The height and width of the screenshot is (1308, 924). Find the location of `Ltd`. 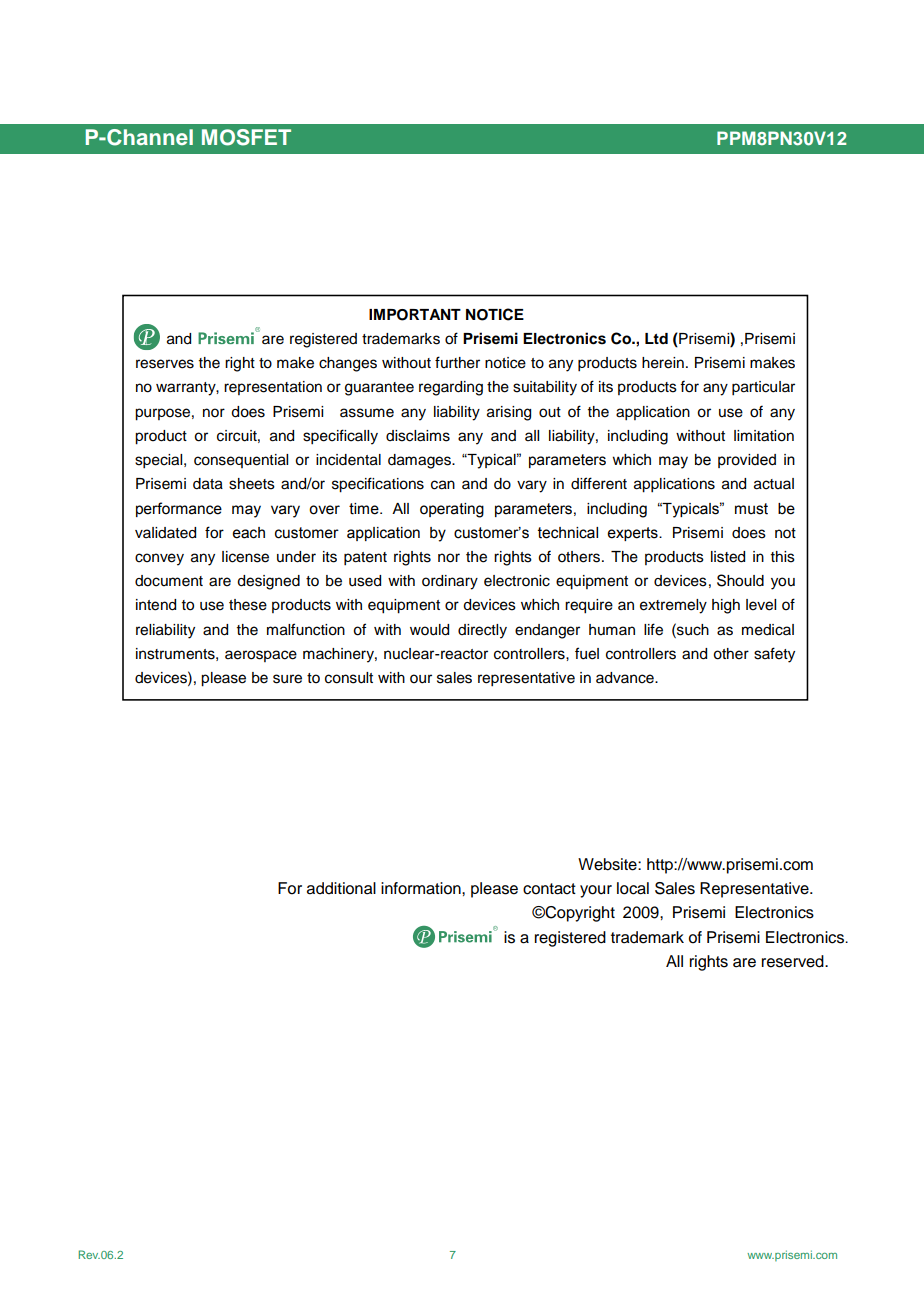

Ltd is located at coordinates (656, 338).
